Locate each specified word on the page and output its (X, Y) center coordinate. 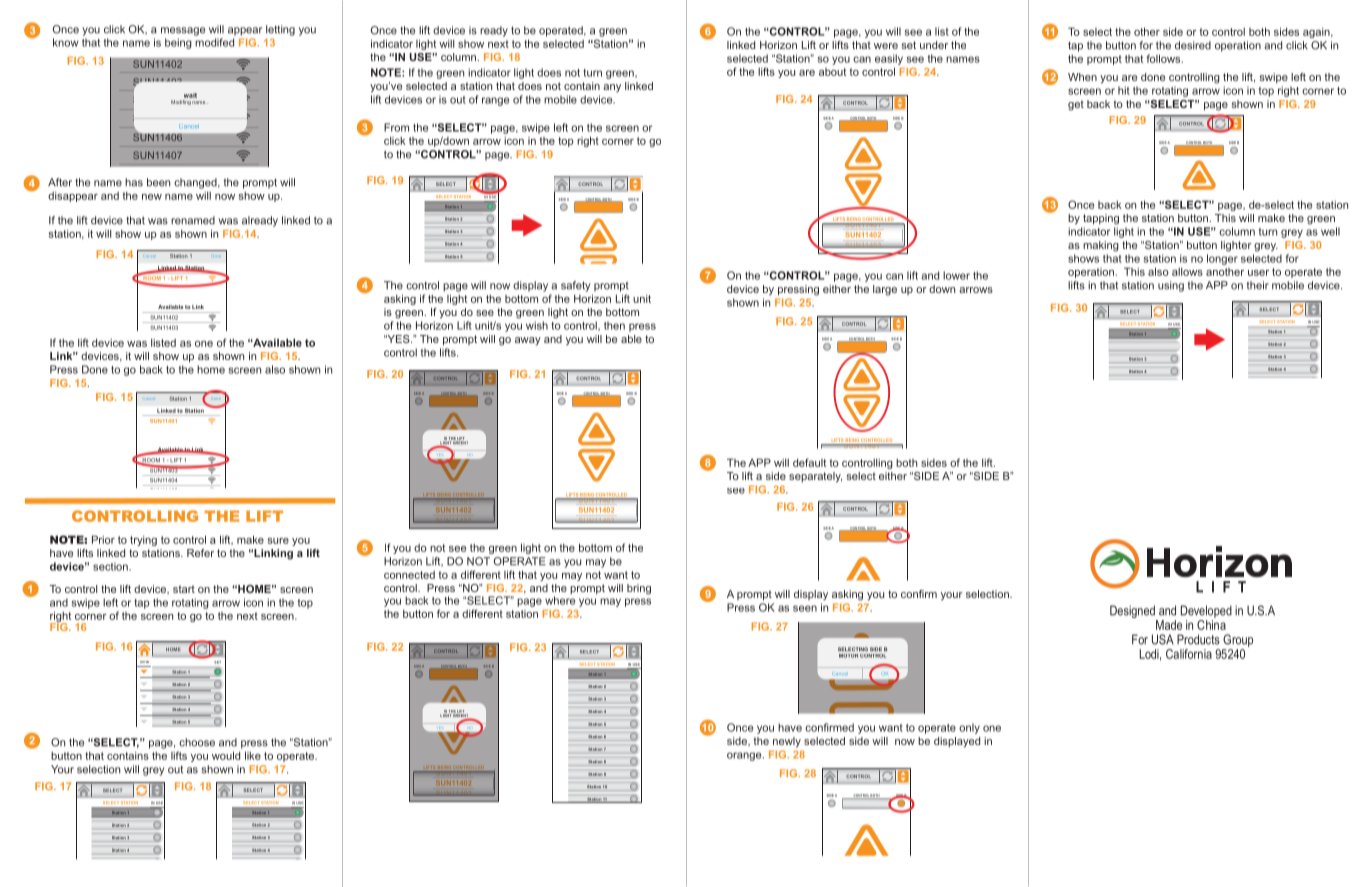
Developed (1206, 611)
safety (576, 286)
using (1171, 286)
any (612, 88)
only (969, 728)
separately (815, 477)
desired (1193, 45)
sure (278, 541)
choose (197, 742)
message (183, 31)
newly (787, 742)
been (158, 182)
